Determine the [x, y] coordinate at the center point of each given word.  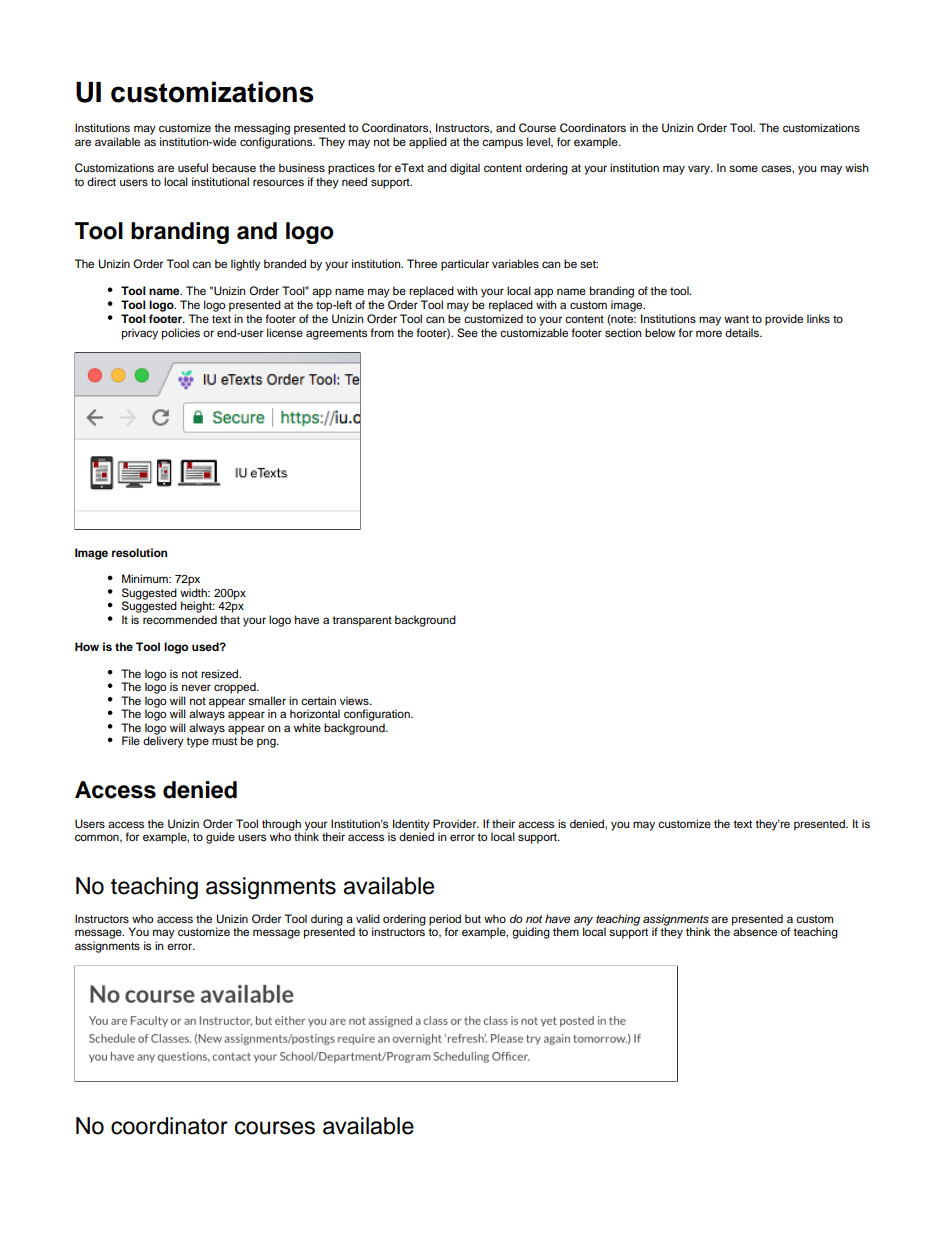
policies [181, 334]
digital [465, 169]
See [467, 333]
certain [318, 700]
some [743, 168]
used [206, 646]
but [473, 918]
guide [220, 838]
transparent [362, 621]
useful [193, 167]
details [743, 332]
